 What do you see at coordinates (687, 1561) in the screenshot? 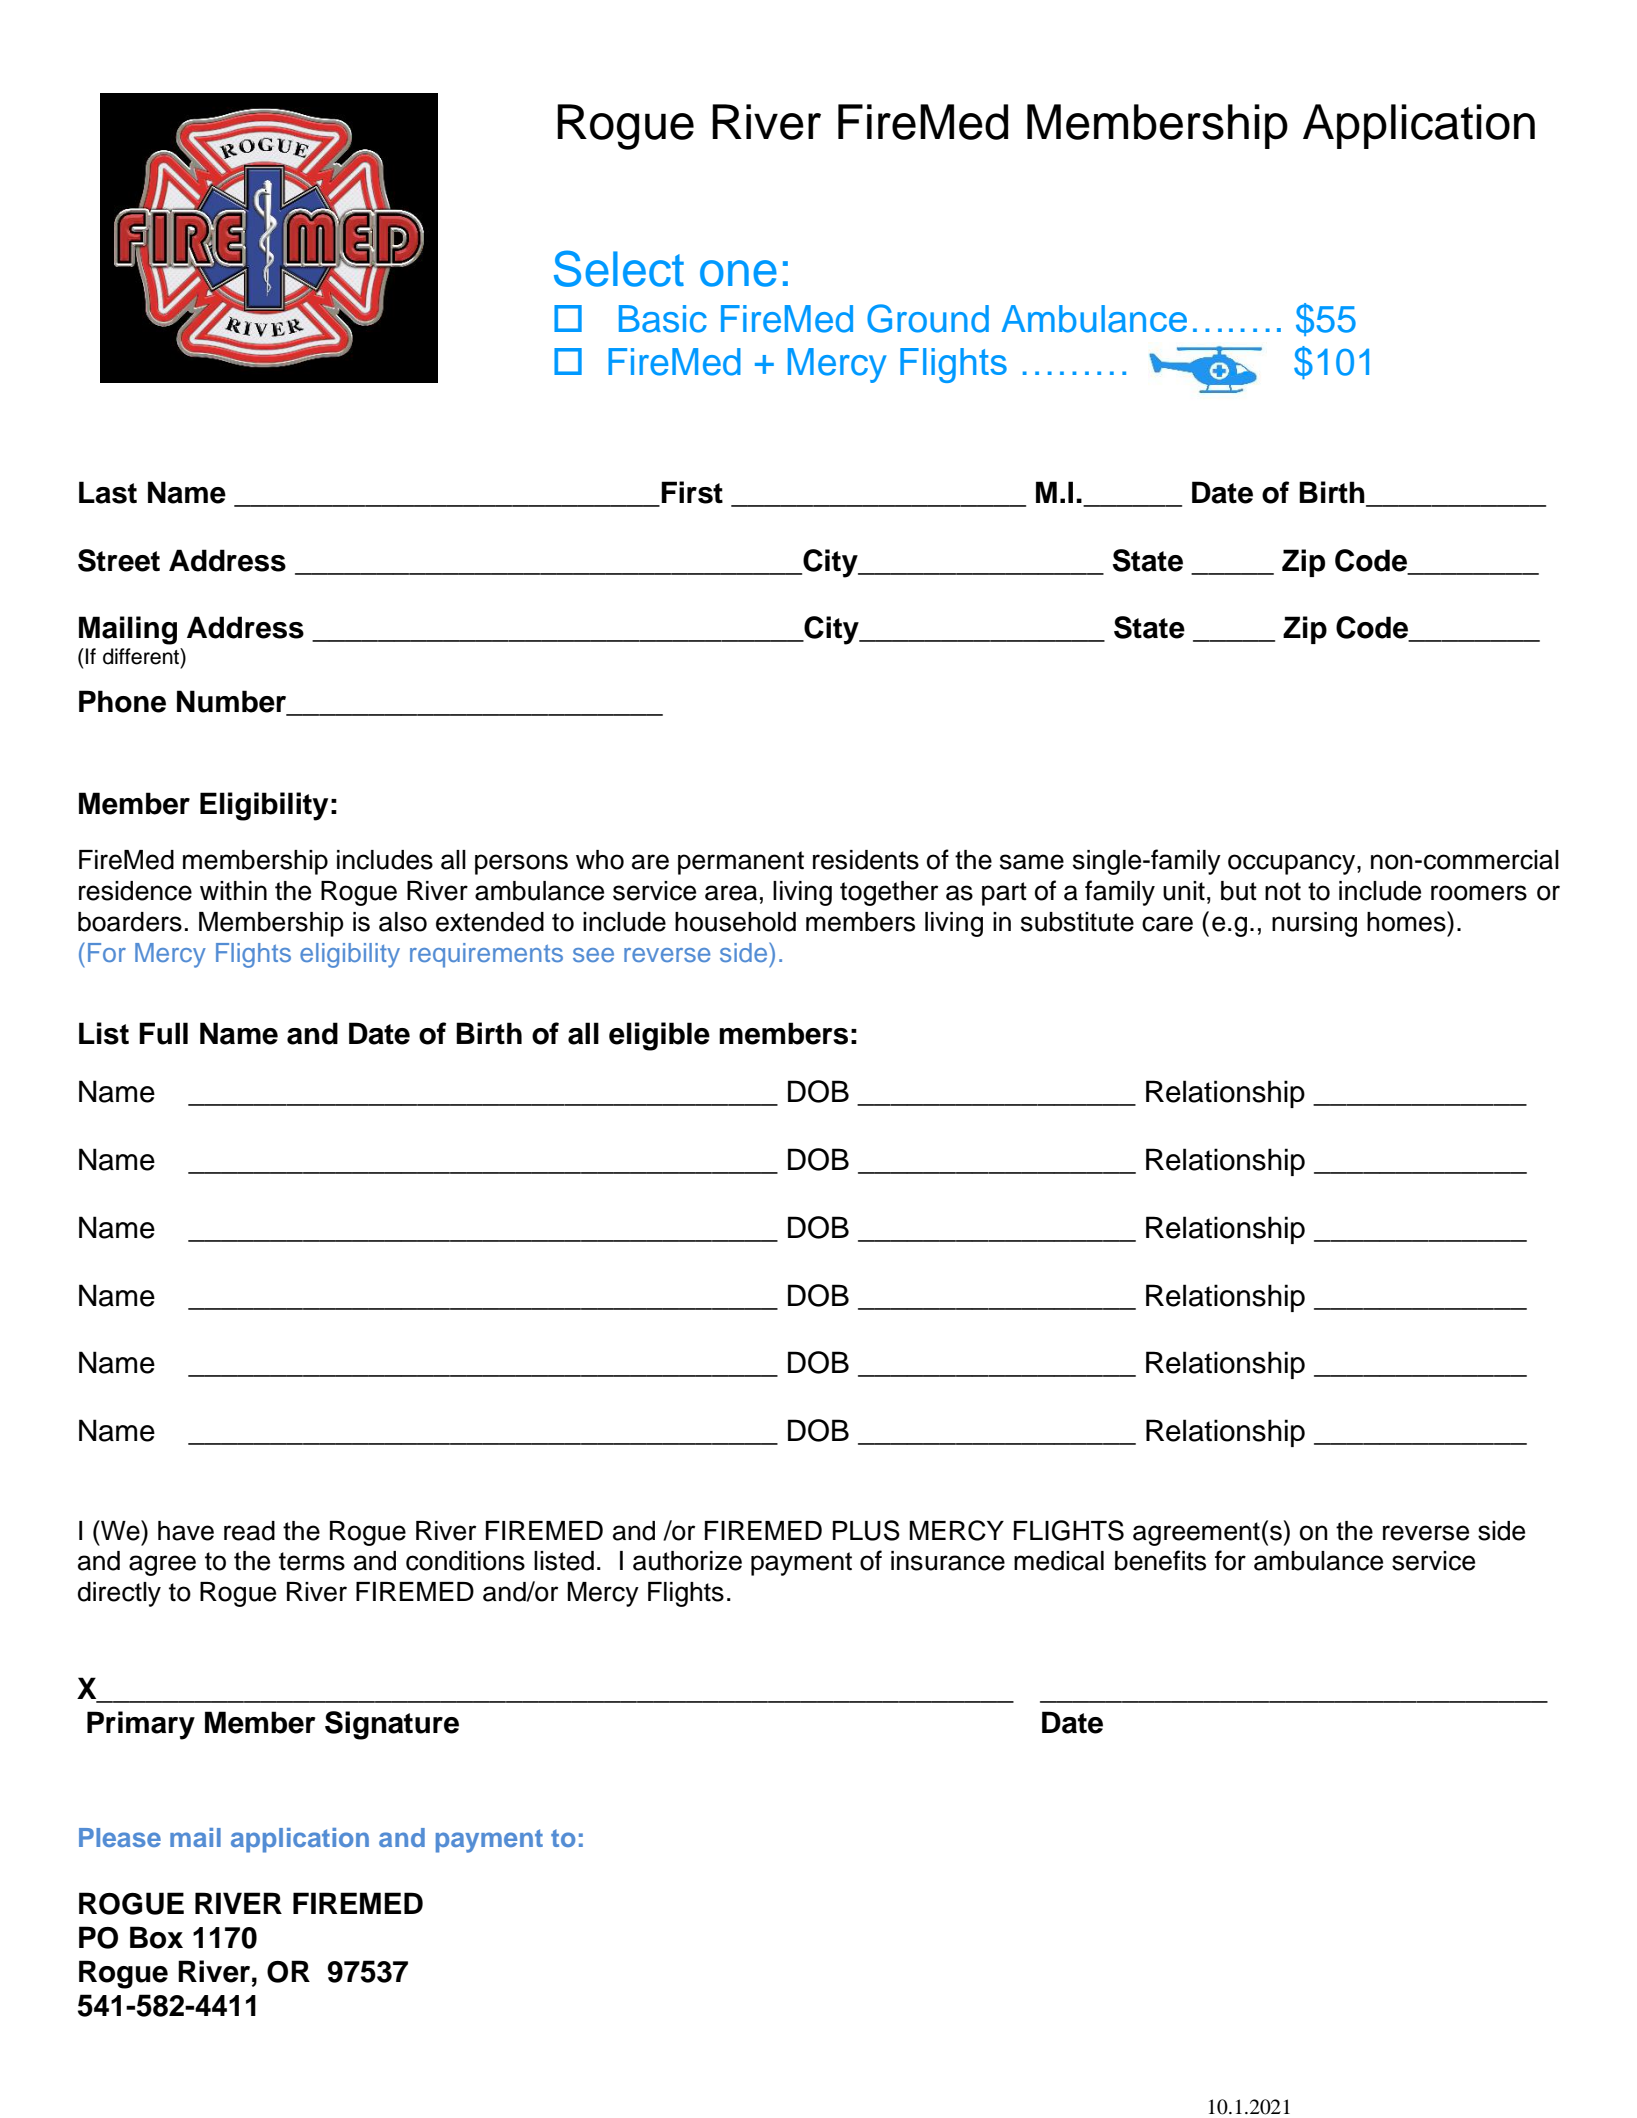
I see `authorize` at bounding box center [687, 1561].
